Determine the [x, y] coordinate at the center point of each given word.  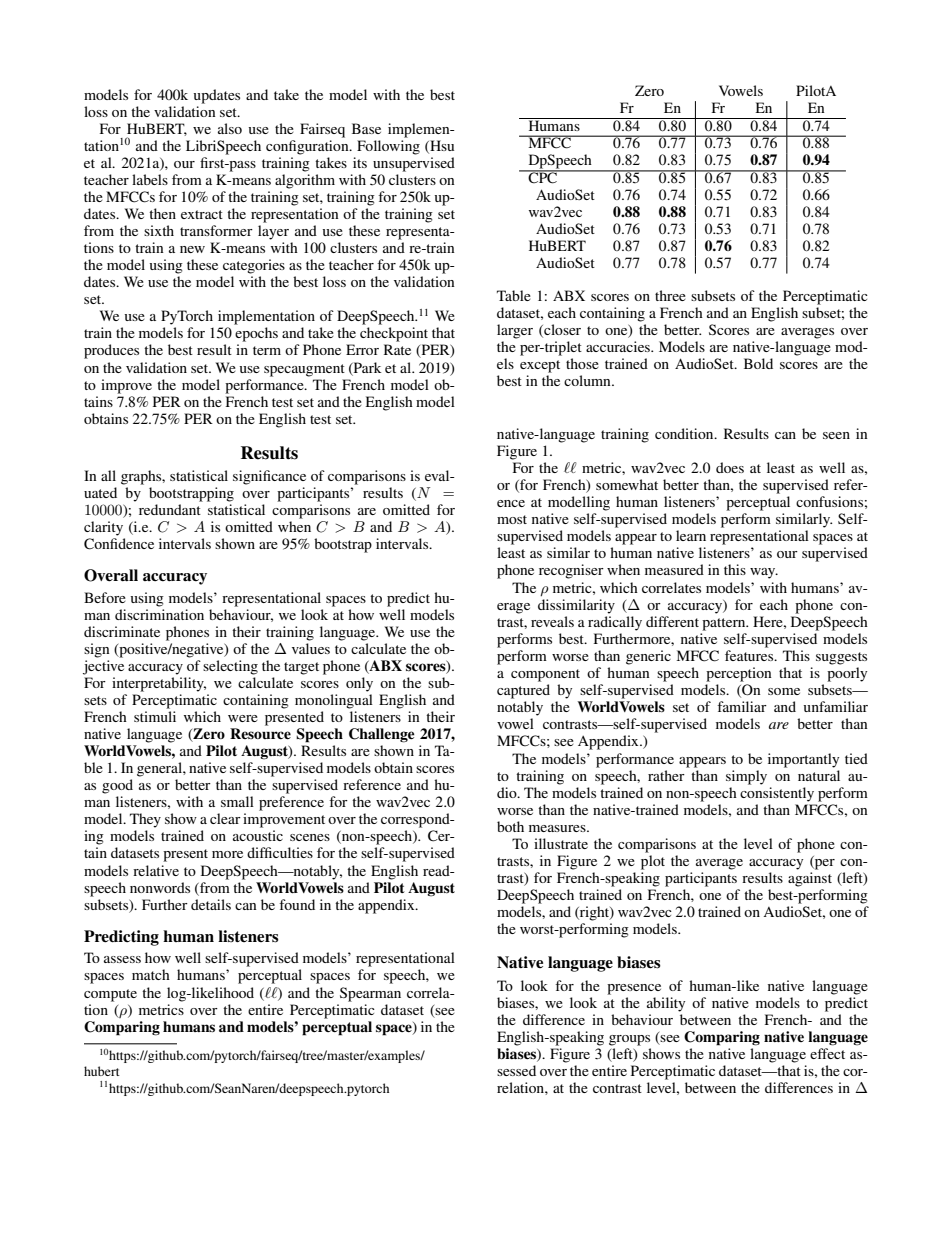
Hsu [441, 146]
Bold [758, 363]
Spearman [370, 994]
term [267, 350]
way [764, 573]
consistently [777, 794]
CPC [543, 177]
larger [515, 331]
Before [105, 597]
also [230, 128]
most [512, 519]
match [151, 974]
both [510, 826]
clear [225, 818]
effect [827, 1053]
